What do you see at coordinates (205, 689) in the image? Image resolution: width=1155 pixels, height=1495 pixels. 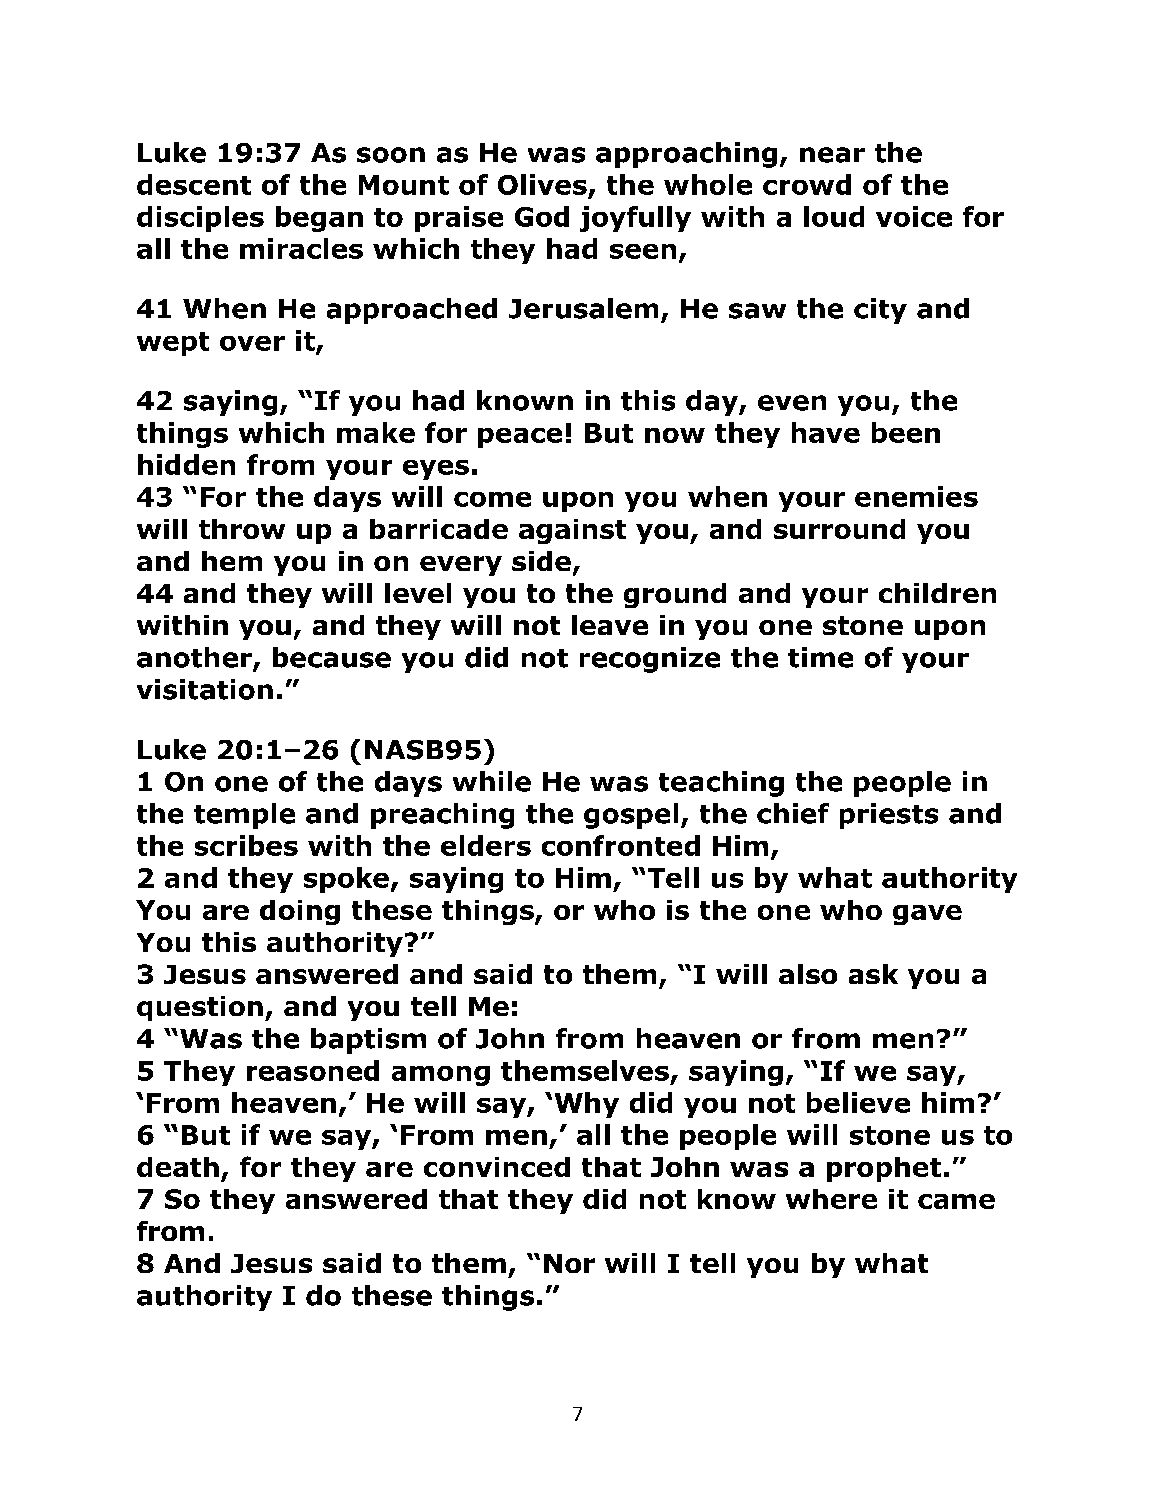 I see `visitation` at bounding box center [205, 689].
